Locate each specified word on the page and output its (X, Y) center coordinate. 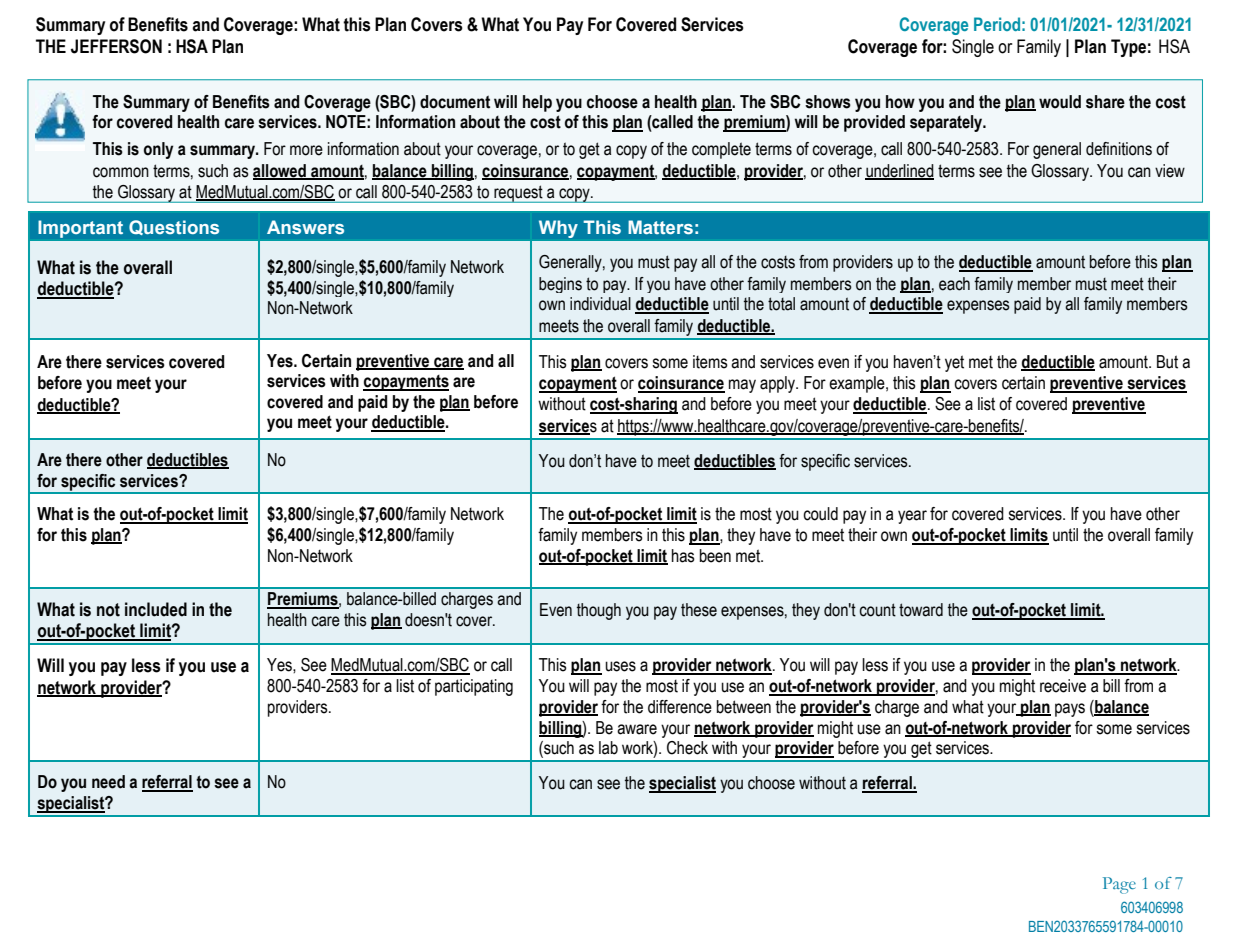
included (156, 609)
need (108, 782)
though (599, 611)
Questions (174, 227)
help (537, 103)
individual (600, 304)
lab (608, 748)
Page (1119, 885)
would (1060, 102)
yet (954, 363)
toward (921, 610)
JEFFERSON (116, 46)
